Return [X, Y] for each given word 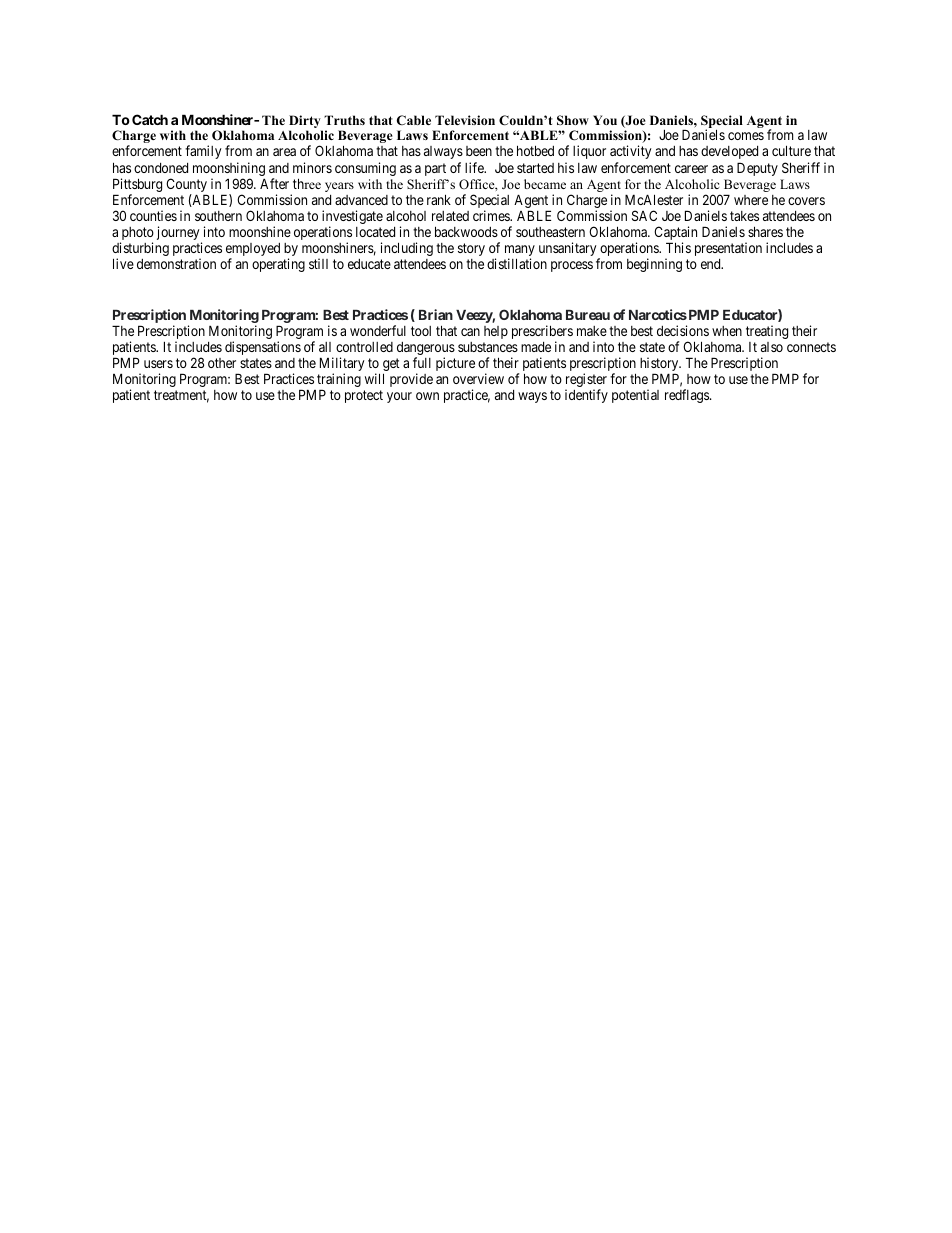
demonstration [176, 263]
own [427, 396]
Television [465, 120]
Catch [150, 119]
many [520, 252]
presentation [728, 249]
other [222, 363]
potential [635, 396]
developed [729, 152]
